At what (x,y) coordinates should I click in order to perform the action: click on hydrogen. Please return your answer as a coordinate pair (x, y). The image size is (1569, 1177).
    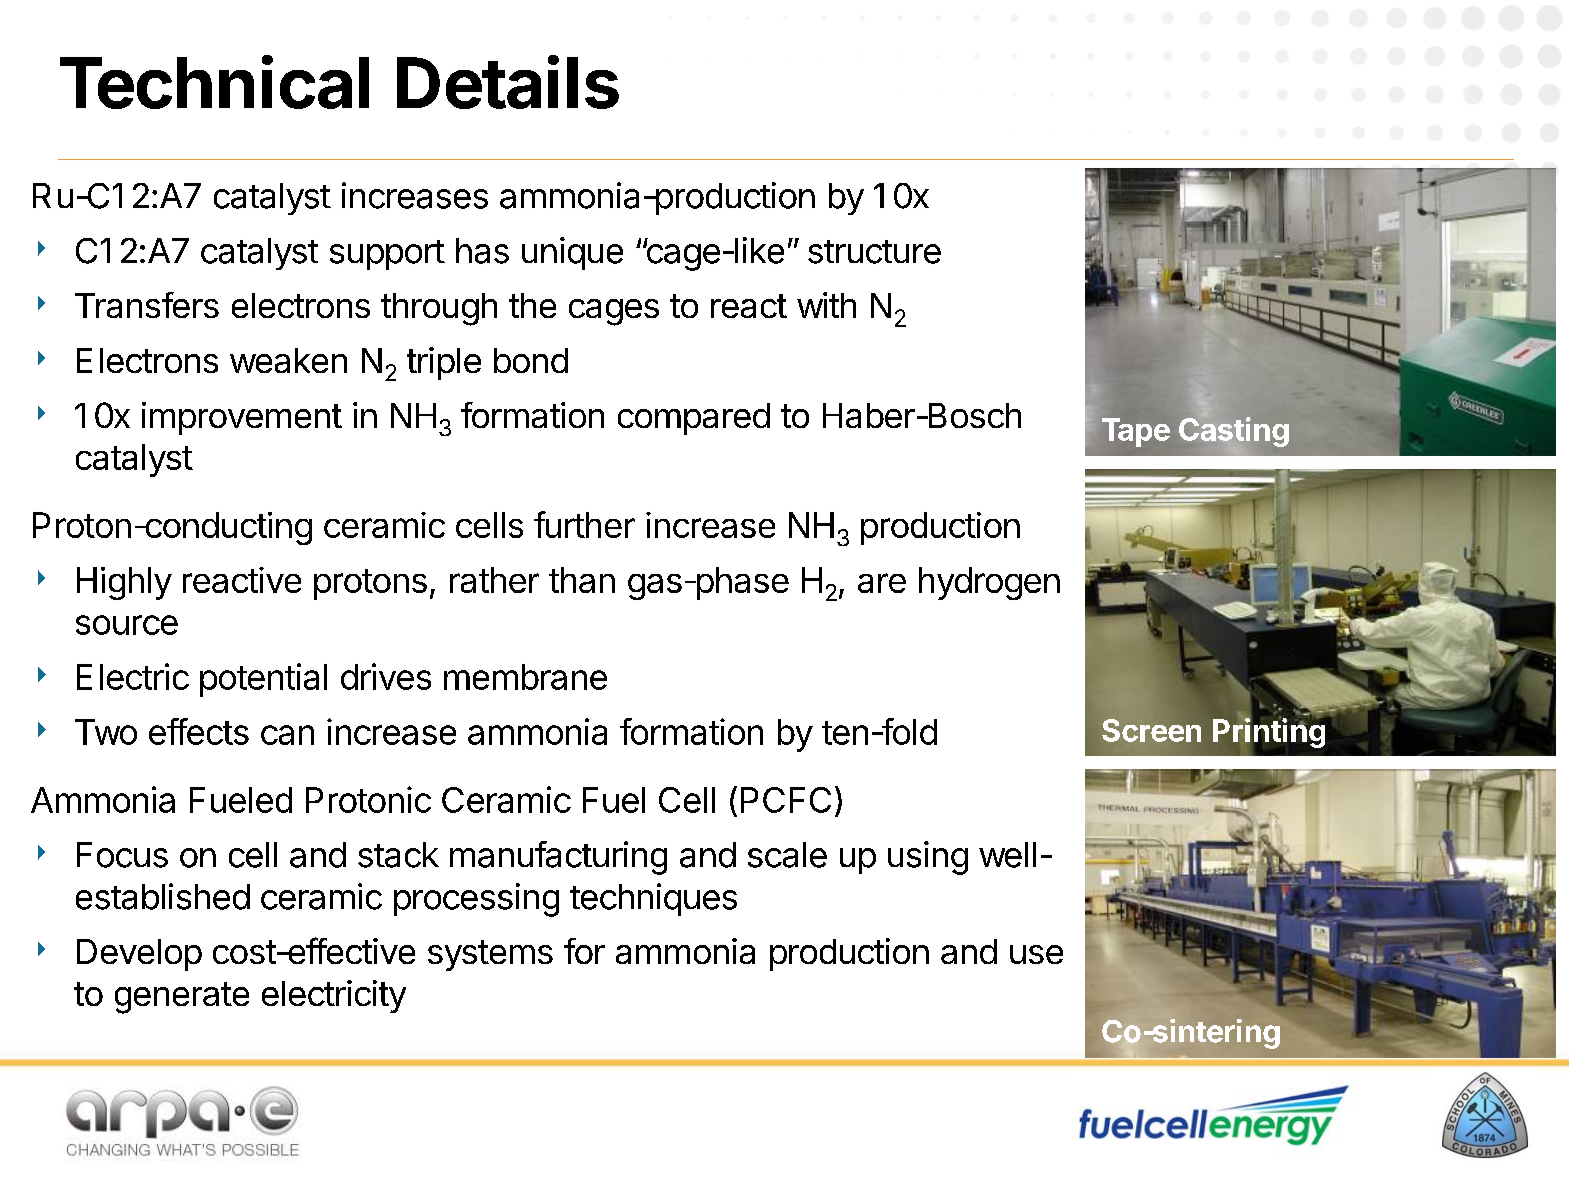
    Looking at the image, I should click on (989, 583).
